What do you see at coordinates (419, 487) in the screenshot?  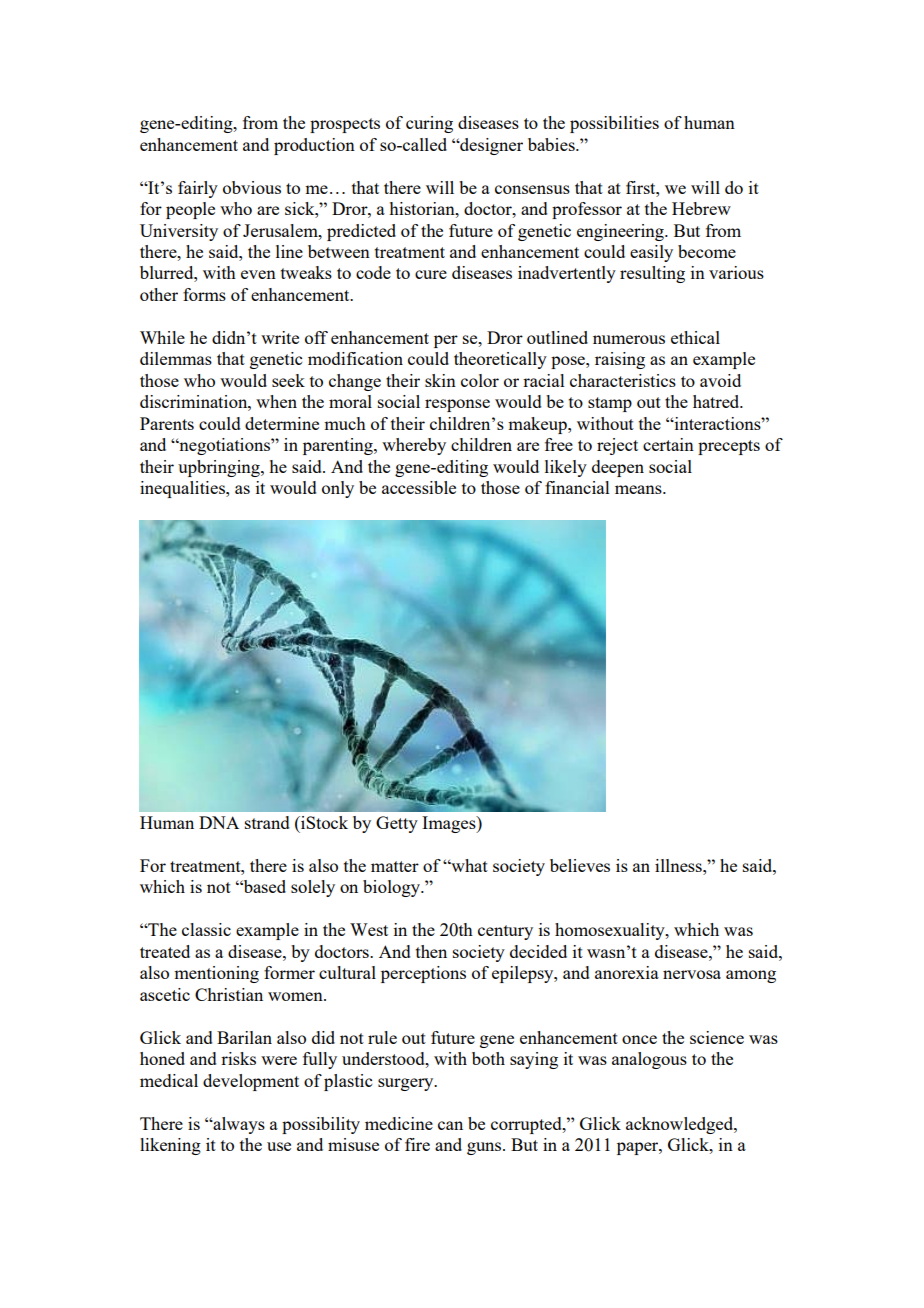 I see `accessible` at bounding box center [419, 487].
